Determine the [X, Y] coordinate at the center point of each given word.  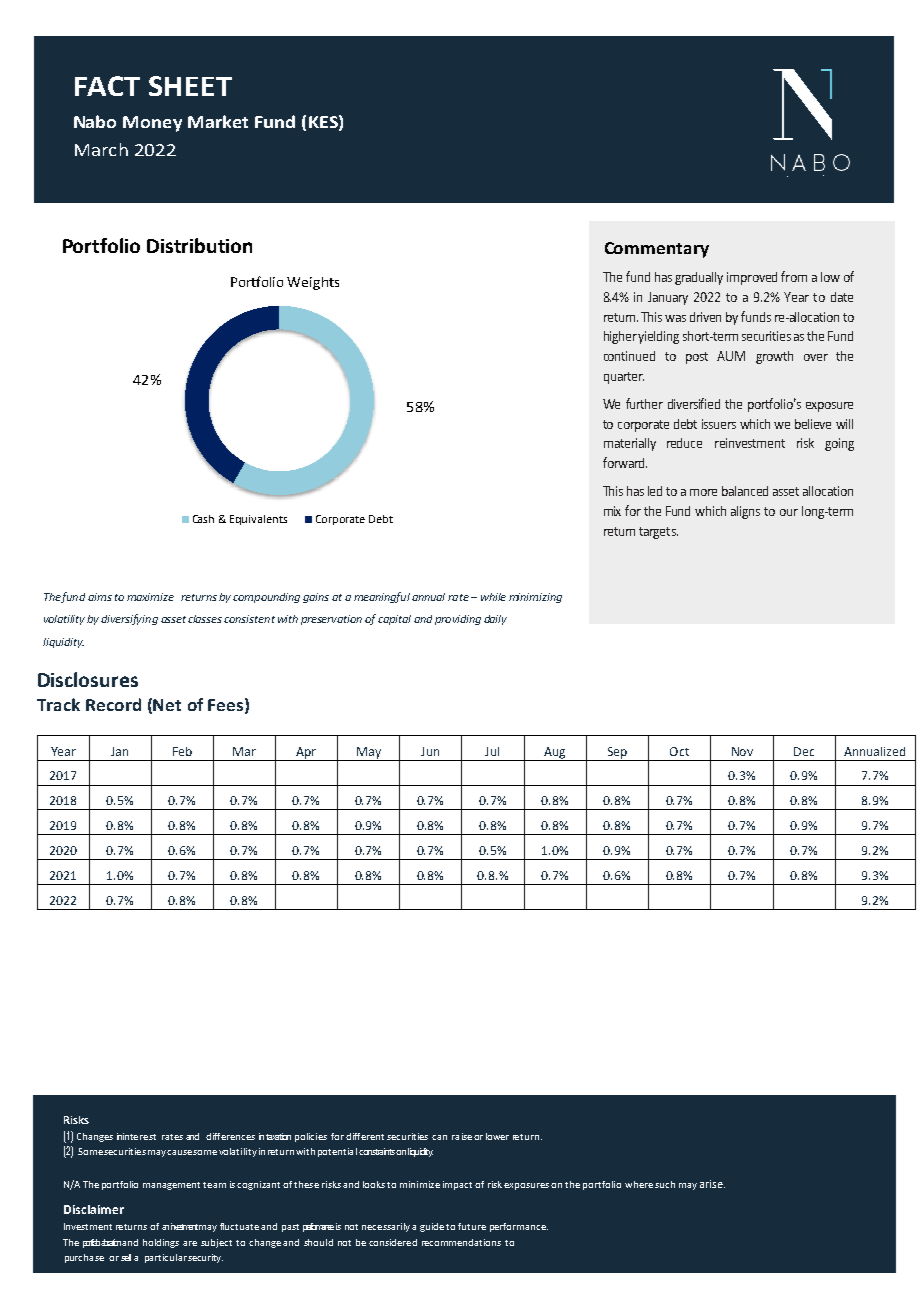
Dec [804, 751]
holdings [161, 1243]
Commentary [657, 250]
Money [152, 124]
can [439, 1137]
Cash [203, 519]
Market [218, 121]
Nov [742, 751]
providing [458, 620]
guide [432, 1227]
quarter [624, 378]
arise [712, 1184]
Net [167, 705]
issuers [719, 424]
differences [230, 1136]
